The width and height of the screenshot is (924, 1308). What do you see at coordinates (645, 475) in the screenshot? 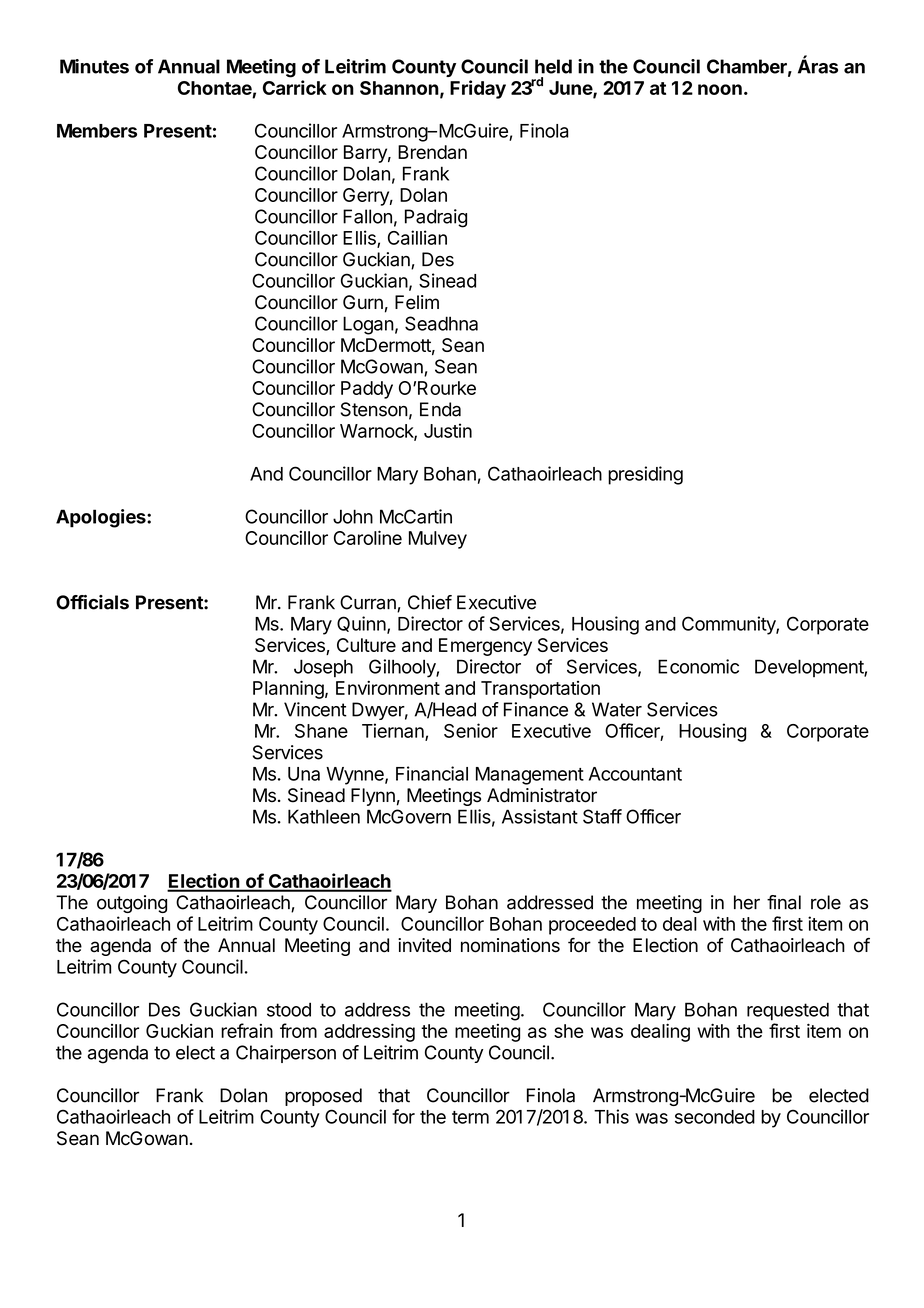
I see `presiding` at bounding box center [645, 475].
